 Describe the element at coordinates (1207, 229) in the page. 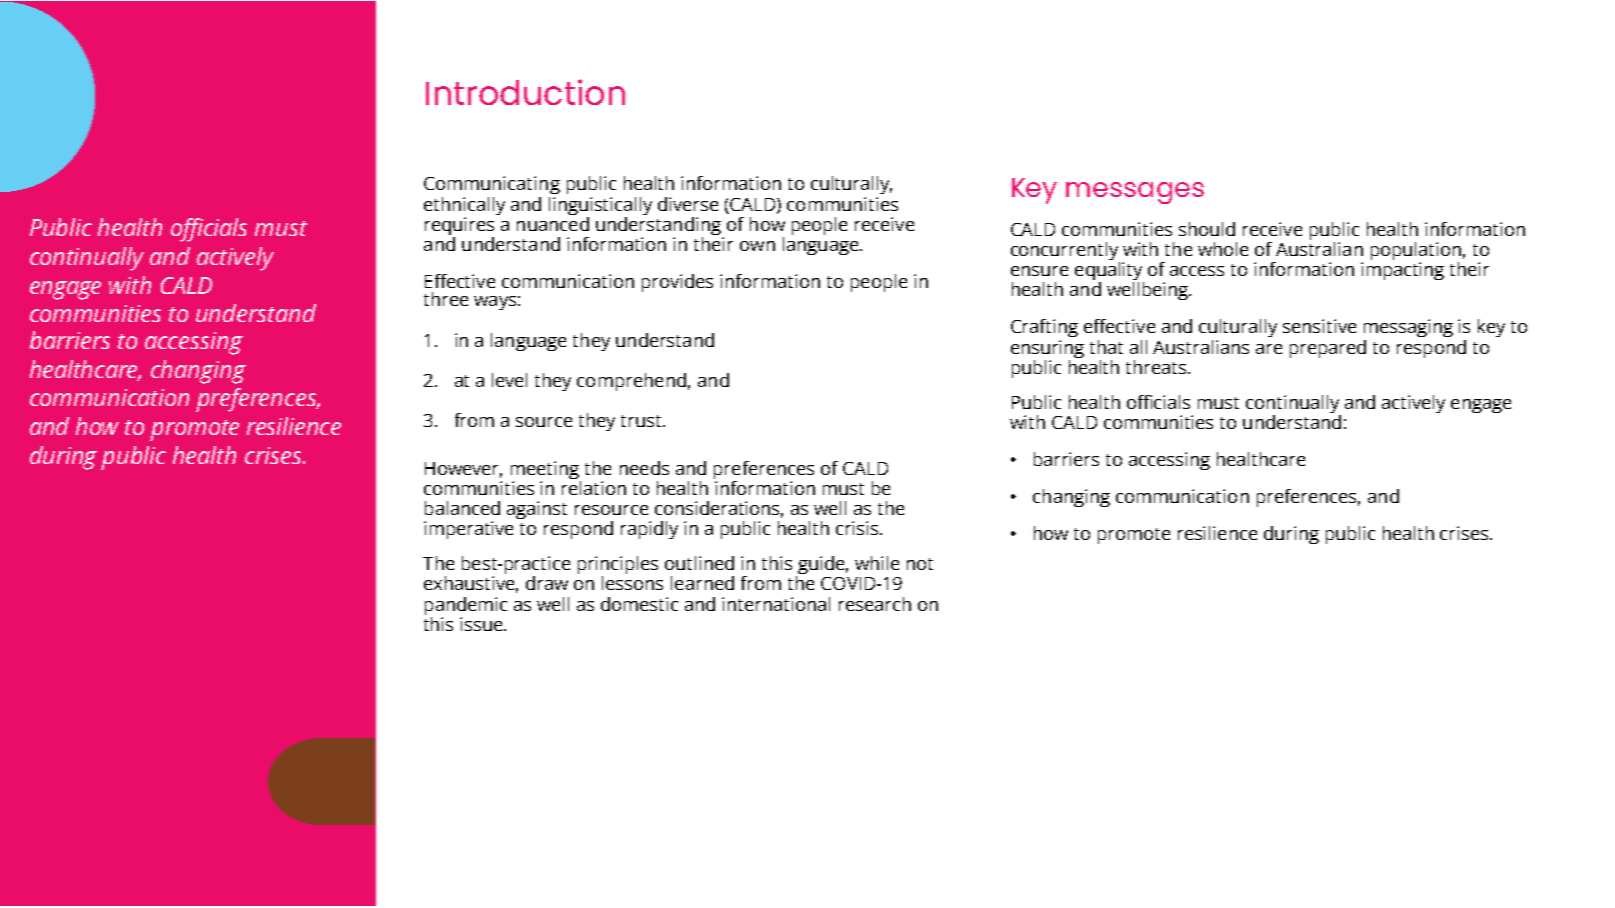

I see `should` at that location.
